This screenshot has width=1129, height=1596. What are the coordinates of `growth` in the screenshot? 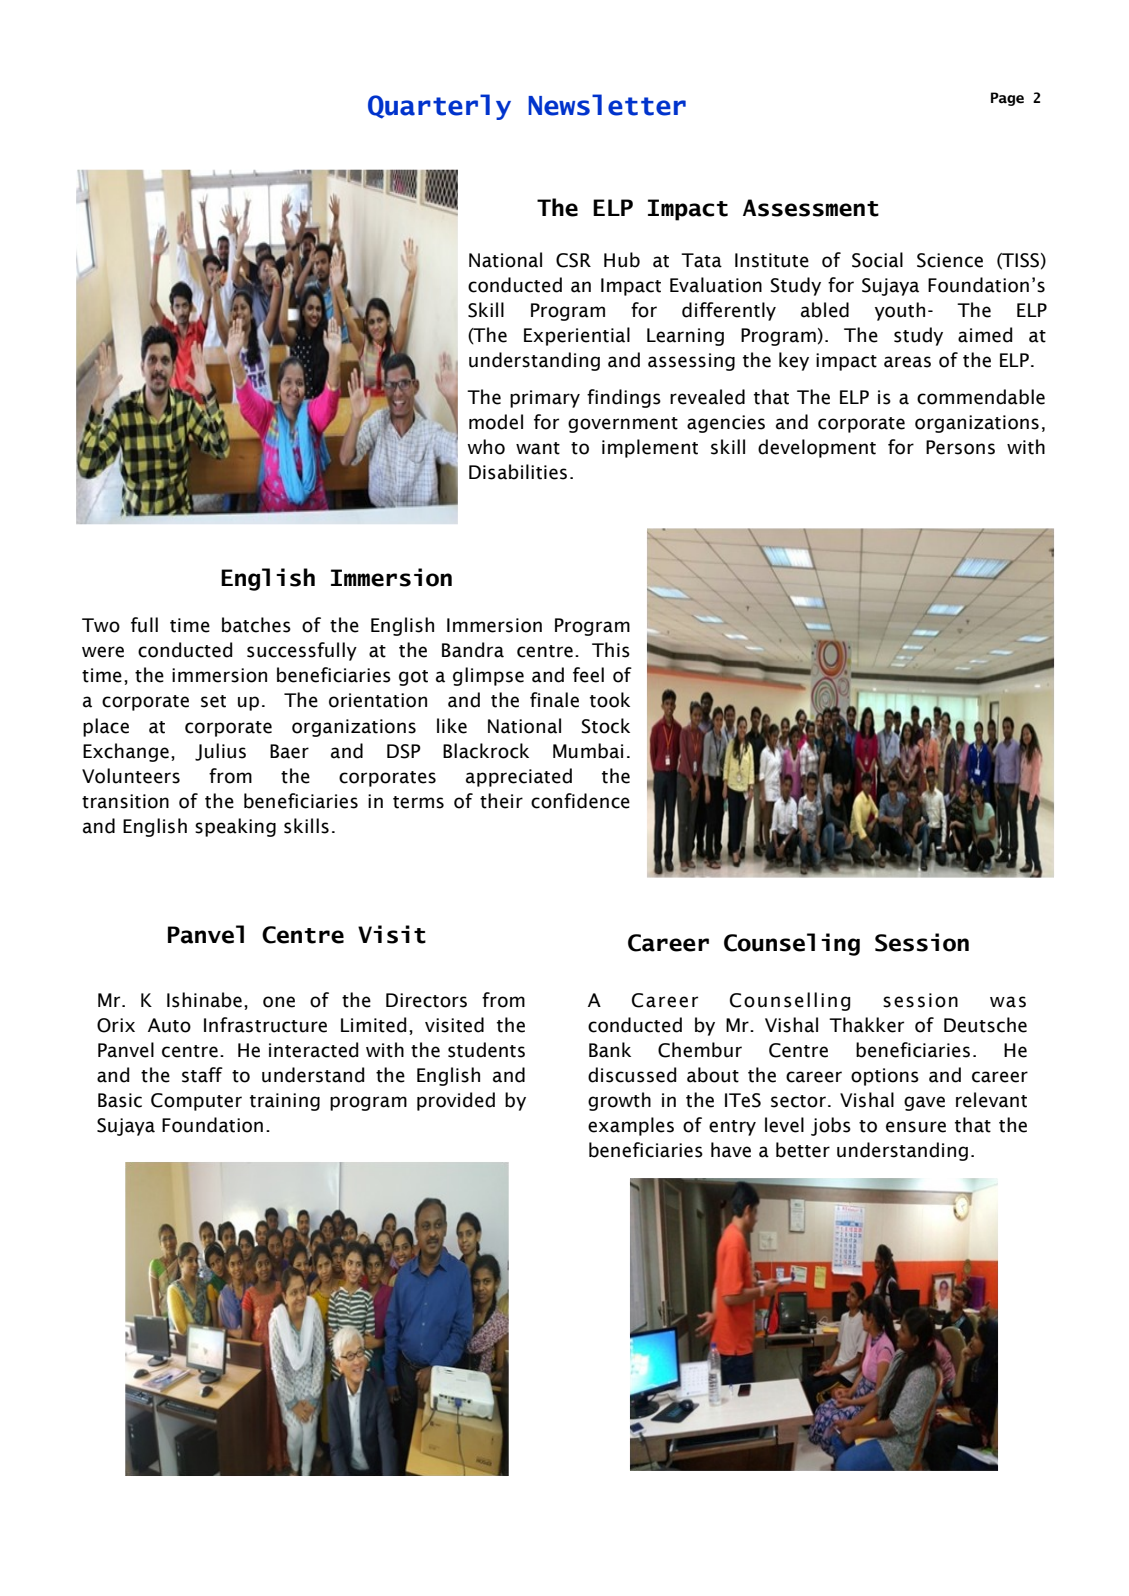 It's located at (619, 1101).
